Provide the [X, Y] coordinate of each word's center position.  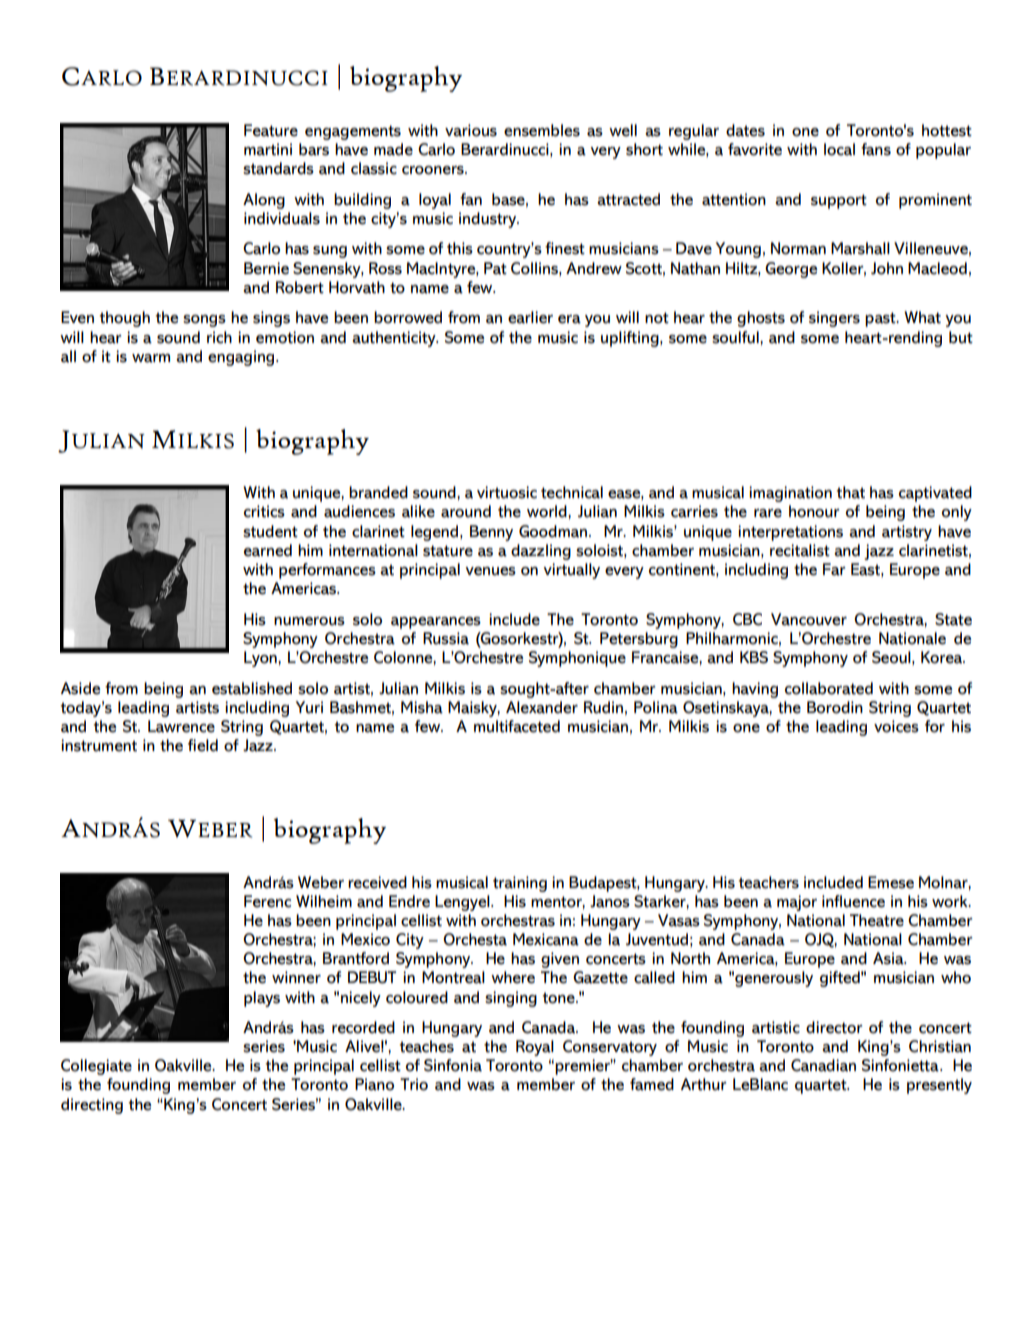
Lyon [261, 659]
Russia [446, 638]
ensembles [542, 130]
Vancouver [809, 619]
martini [268, 149]
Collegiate [96, 1067]
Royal [535, 1048]
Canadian [823, 1065]
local [839, 149]
